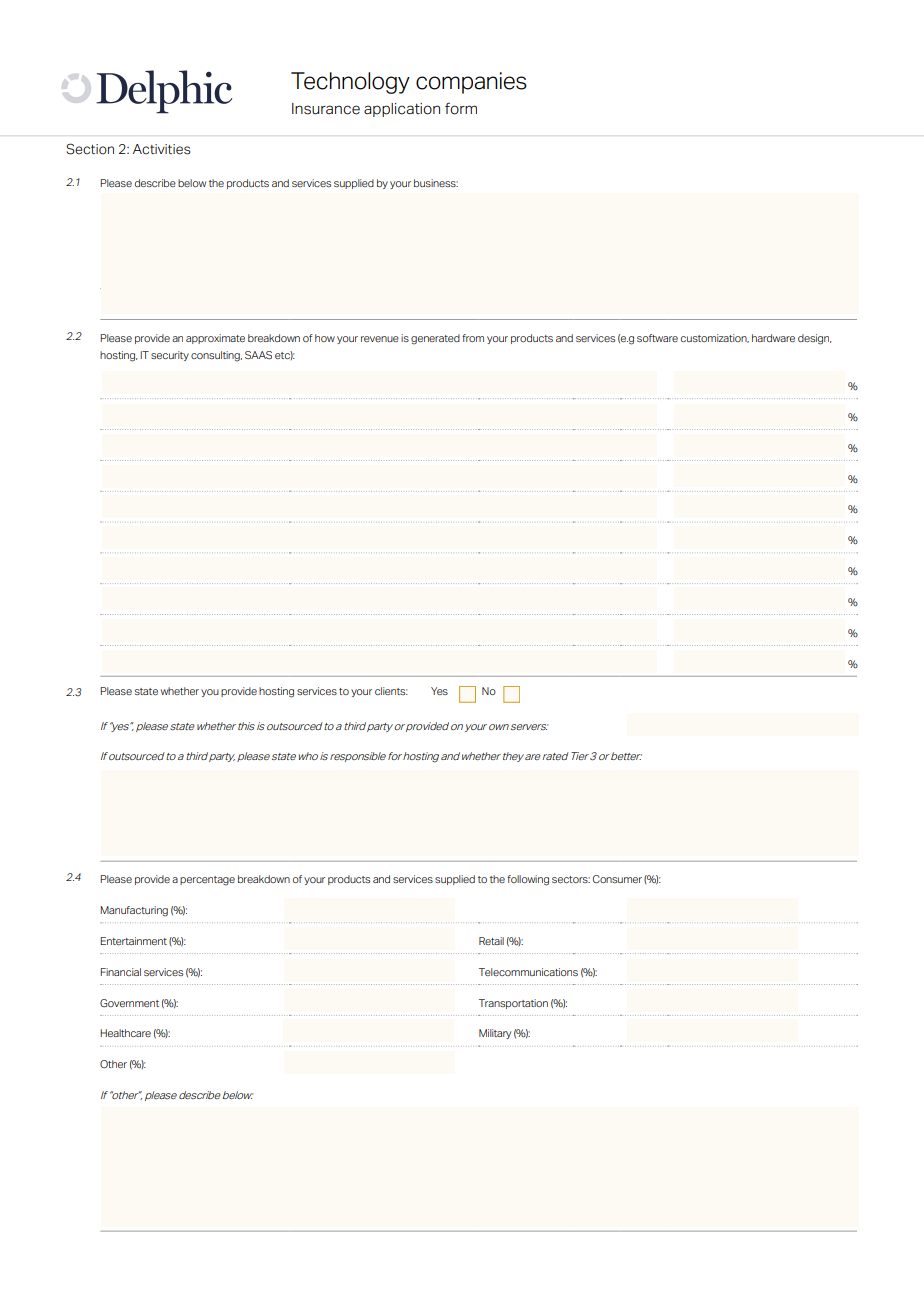 The width and height of the image is (924, 1308). I want to click on companies, so click(471, 83).
